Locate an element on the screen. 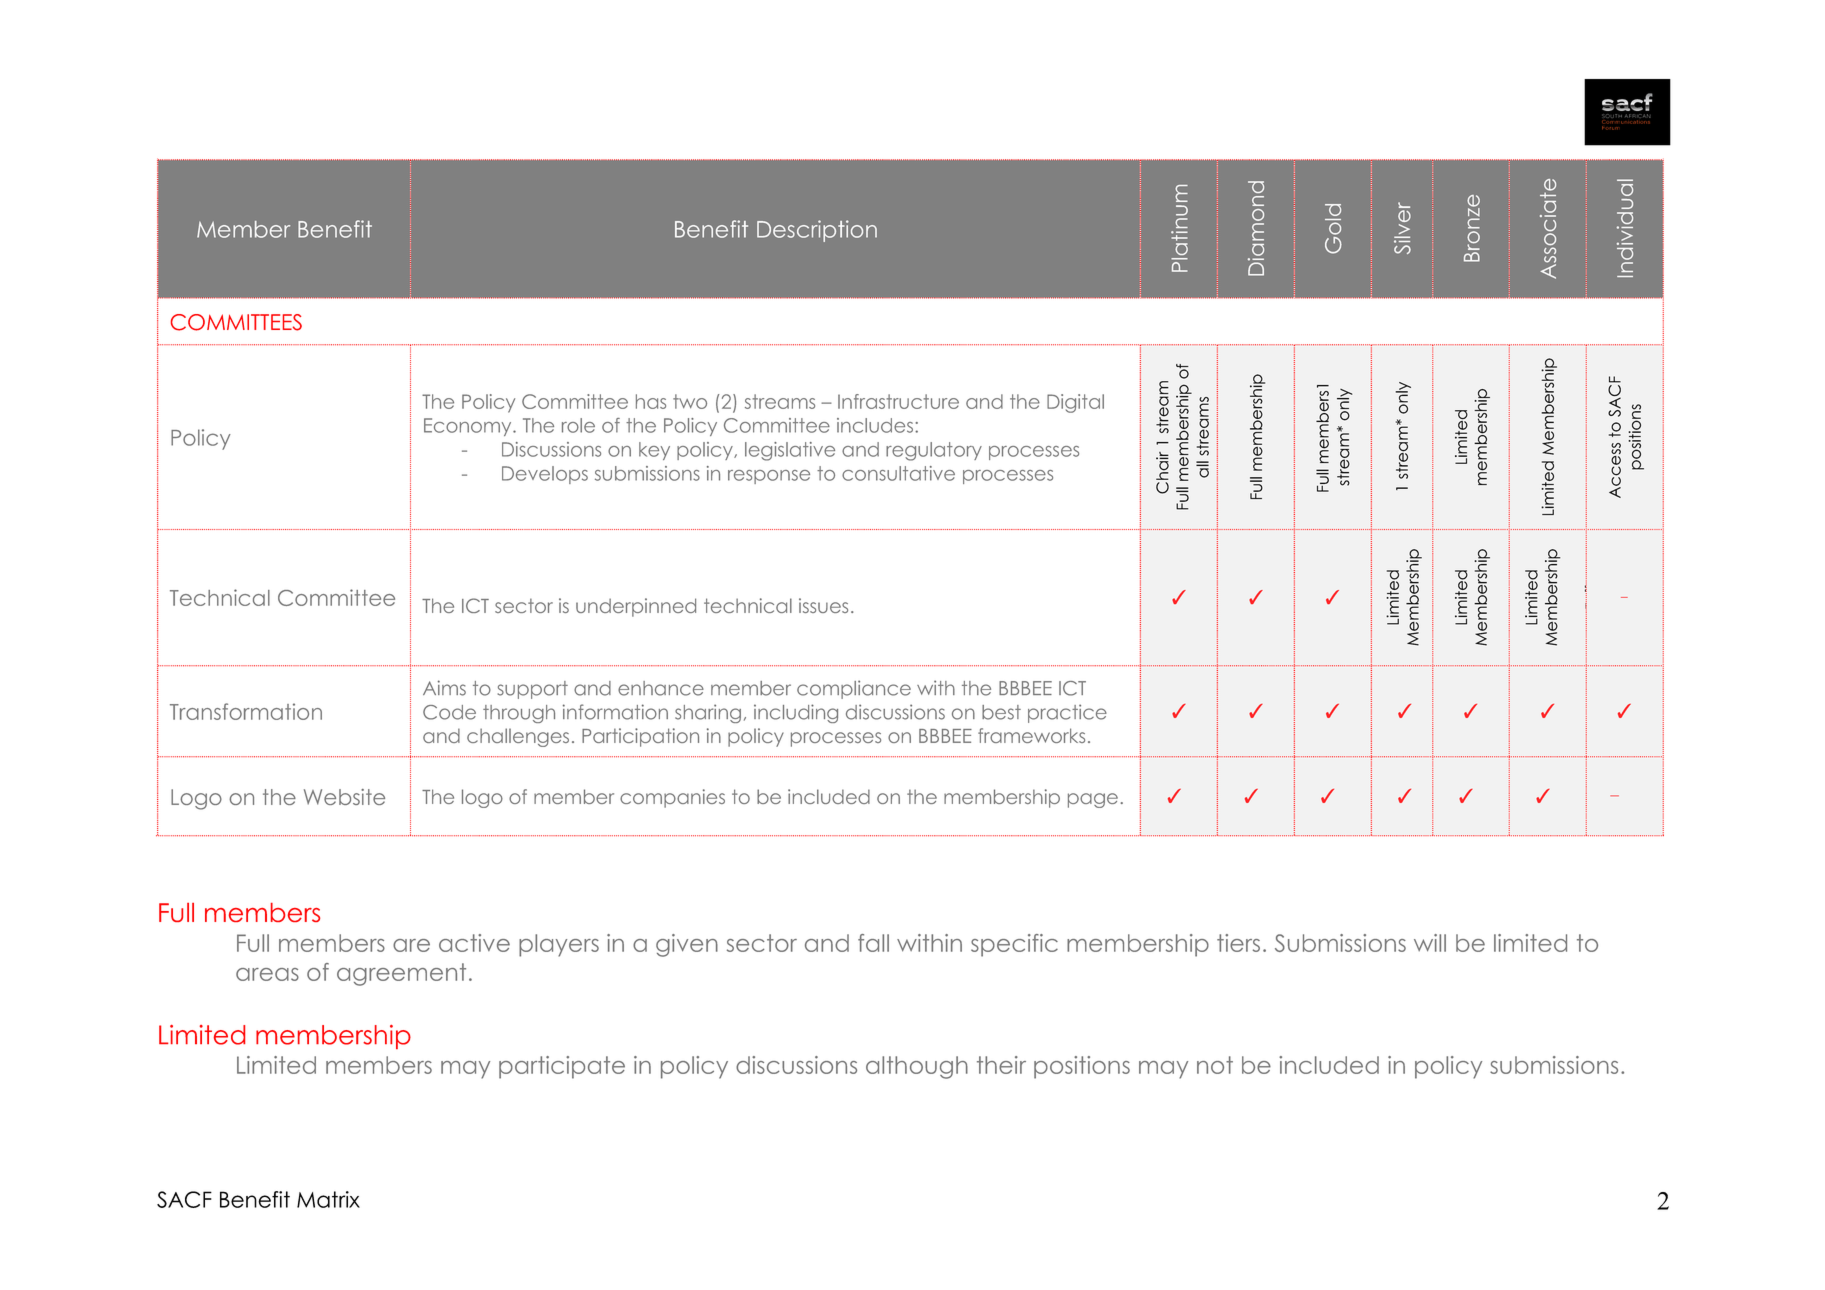 The height and width of the screenshot is (1290, 1825). Forum is located at coordinates (1610, 128).
